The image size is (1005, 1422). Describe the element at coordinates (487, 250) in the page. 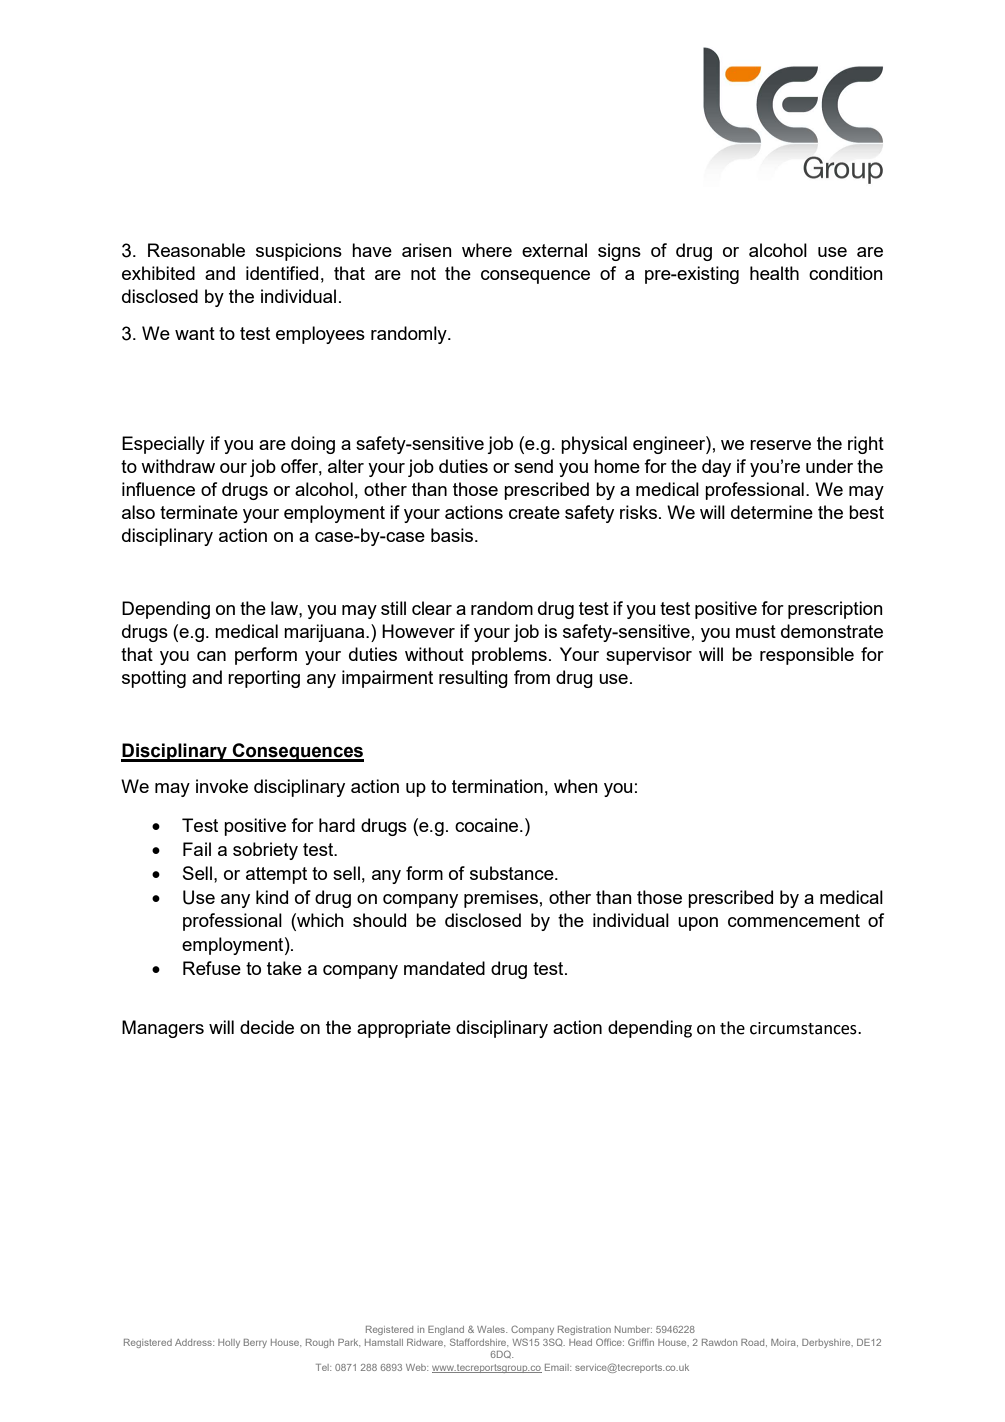

I see `where` at that location.
